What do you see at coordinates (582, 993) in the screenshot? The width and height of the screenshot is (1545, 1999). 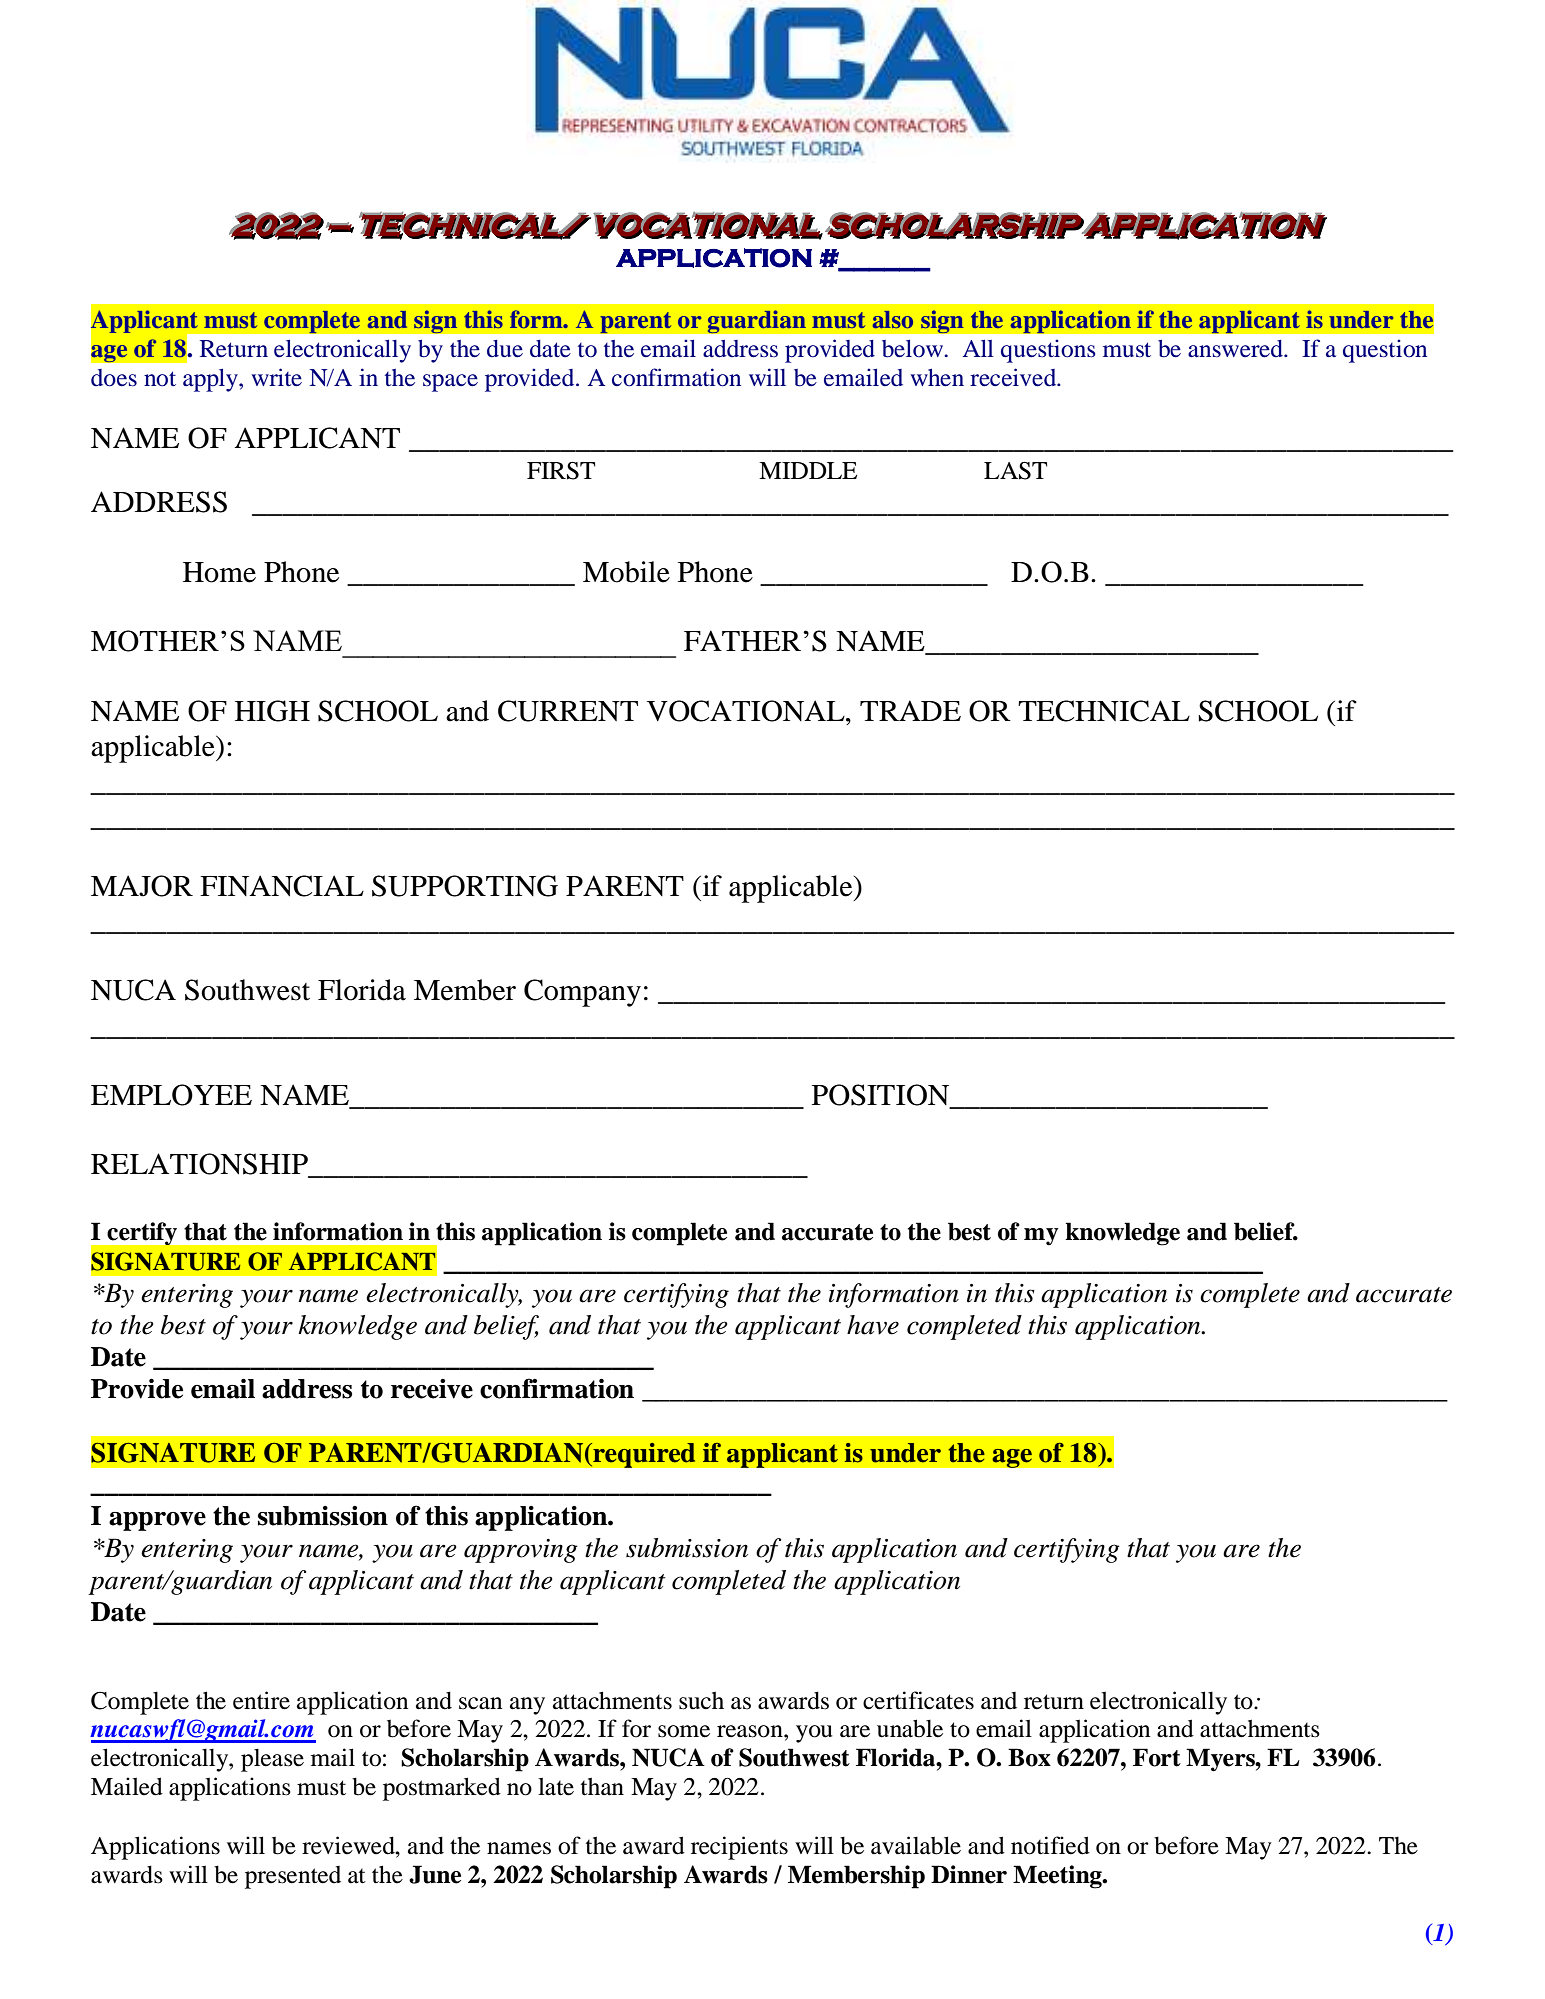 I see `Company` at bounding box center [582, 993].
